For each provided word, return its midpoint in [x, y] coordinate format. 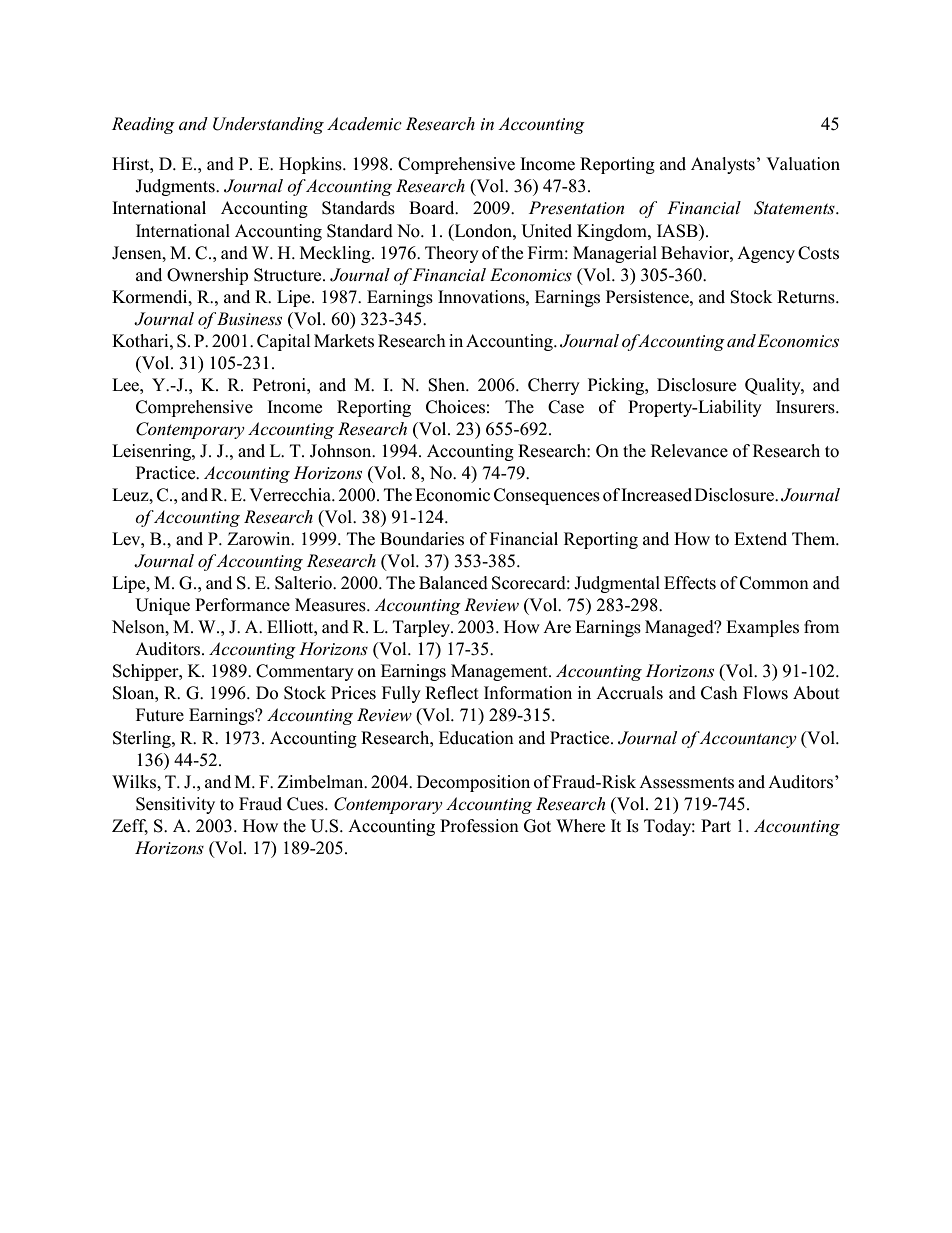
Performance [242, 605]
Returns [807, 297]
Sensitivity [175, 805]
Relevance [689, 451]
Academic [364, 124]
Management [500, 672]
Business [249, 318]
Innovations [482, 297]
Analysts [723, 165]
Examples [762, 628]
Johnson [342, 451]
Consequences [547, 496]
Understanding [268, 125]
